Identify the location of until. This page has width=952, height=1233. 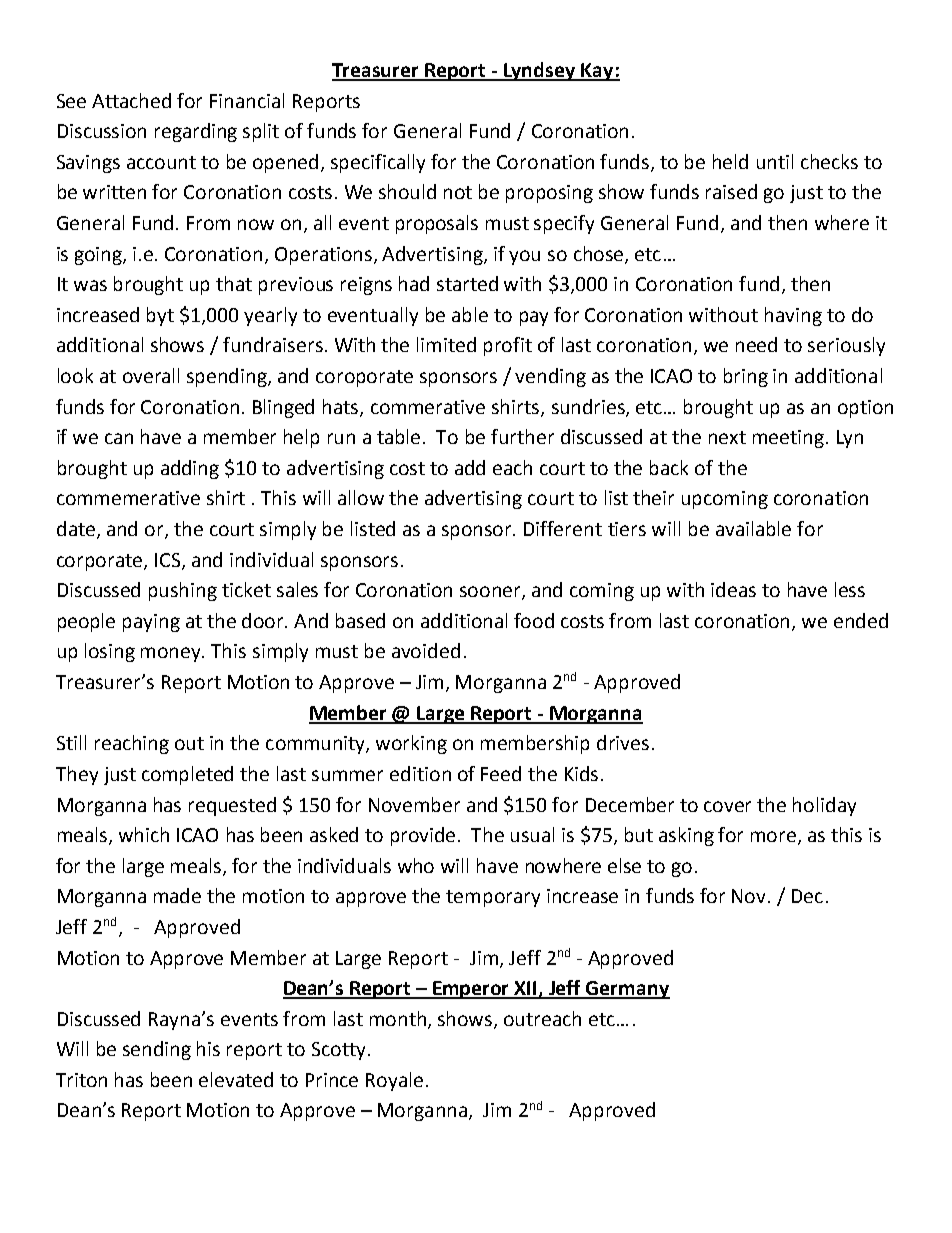
(775, 161).
